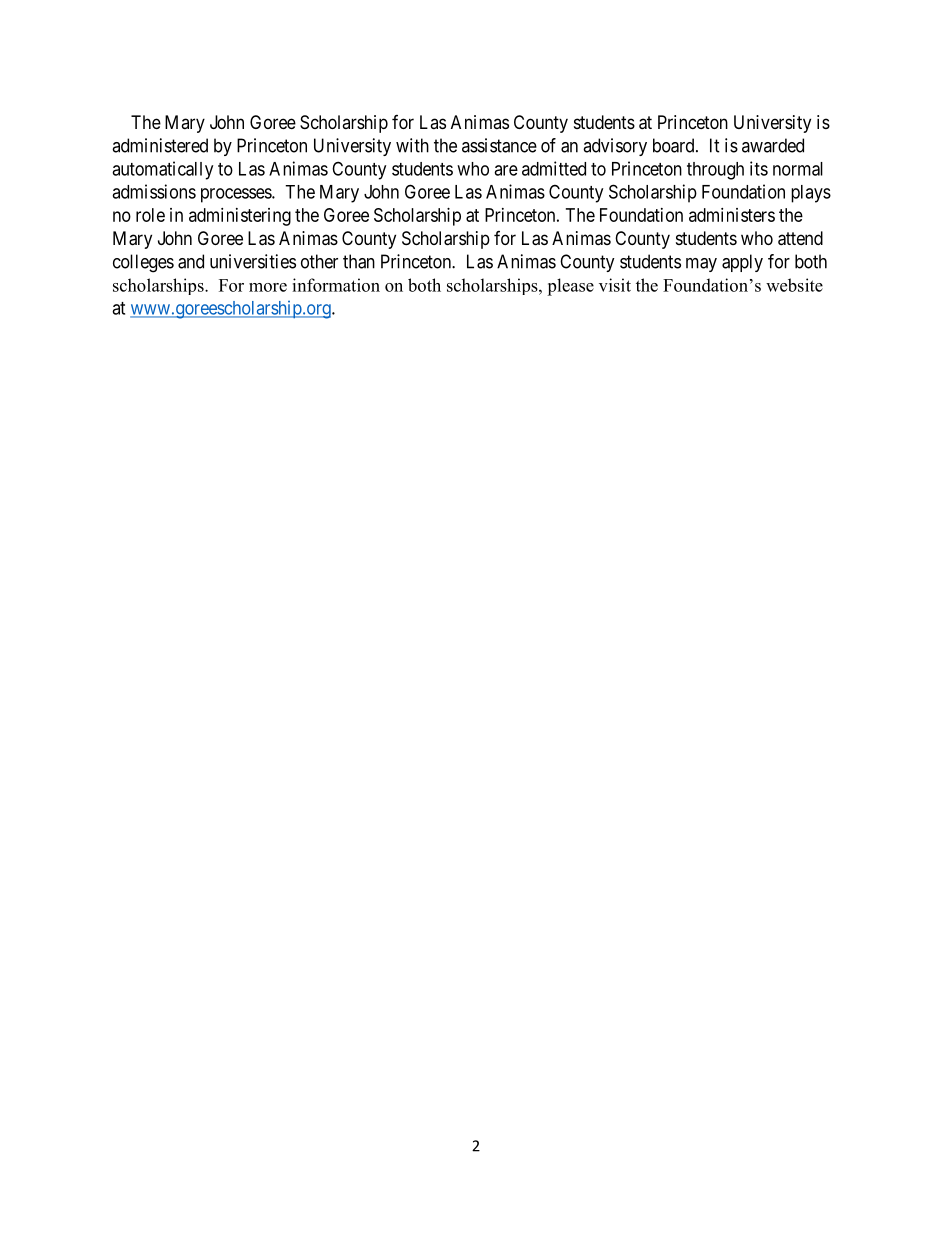 Image resolution: width=952 pixels, height=1233 pixels. I want to click on more, so click(268, 287).
